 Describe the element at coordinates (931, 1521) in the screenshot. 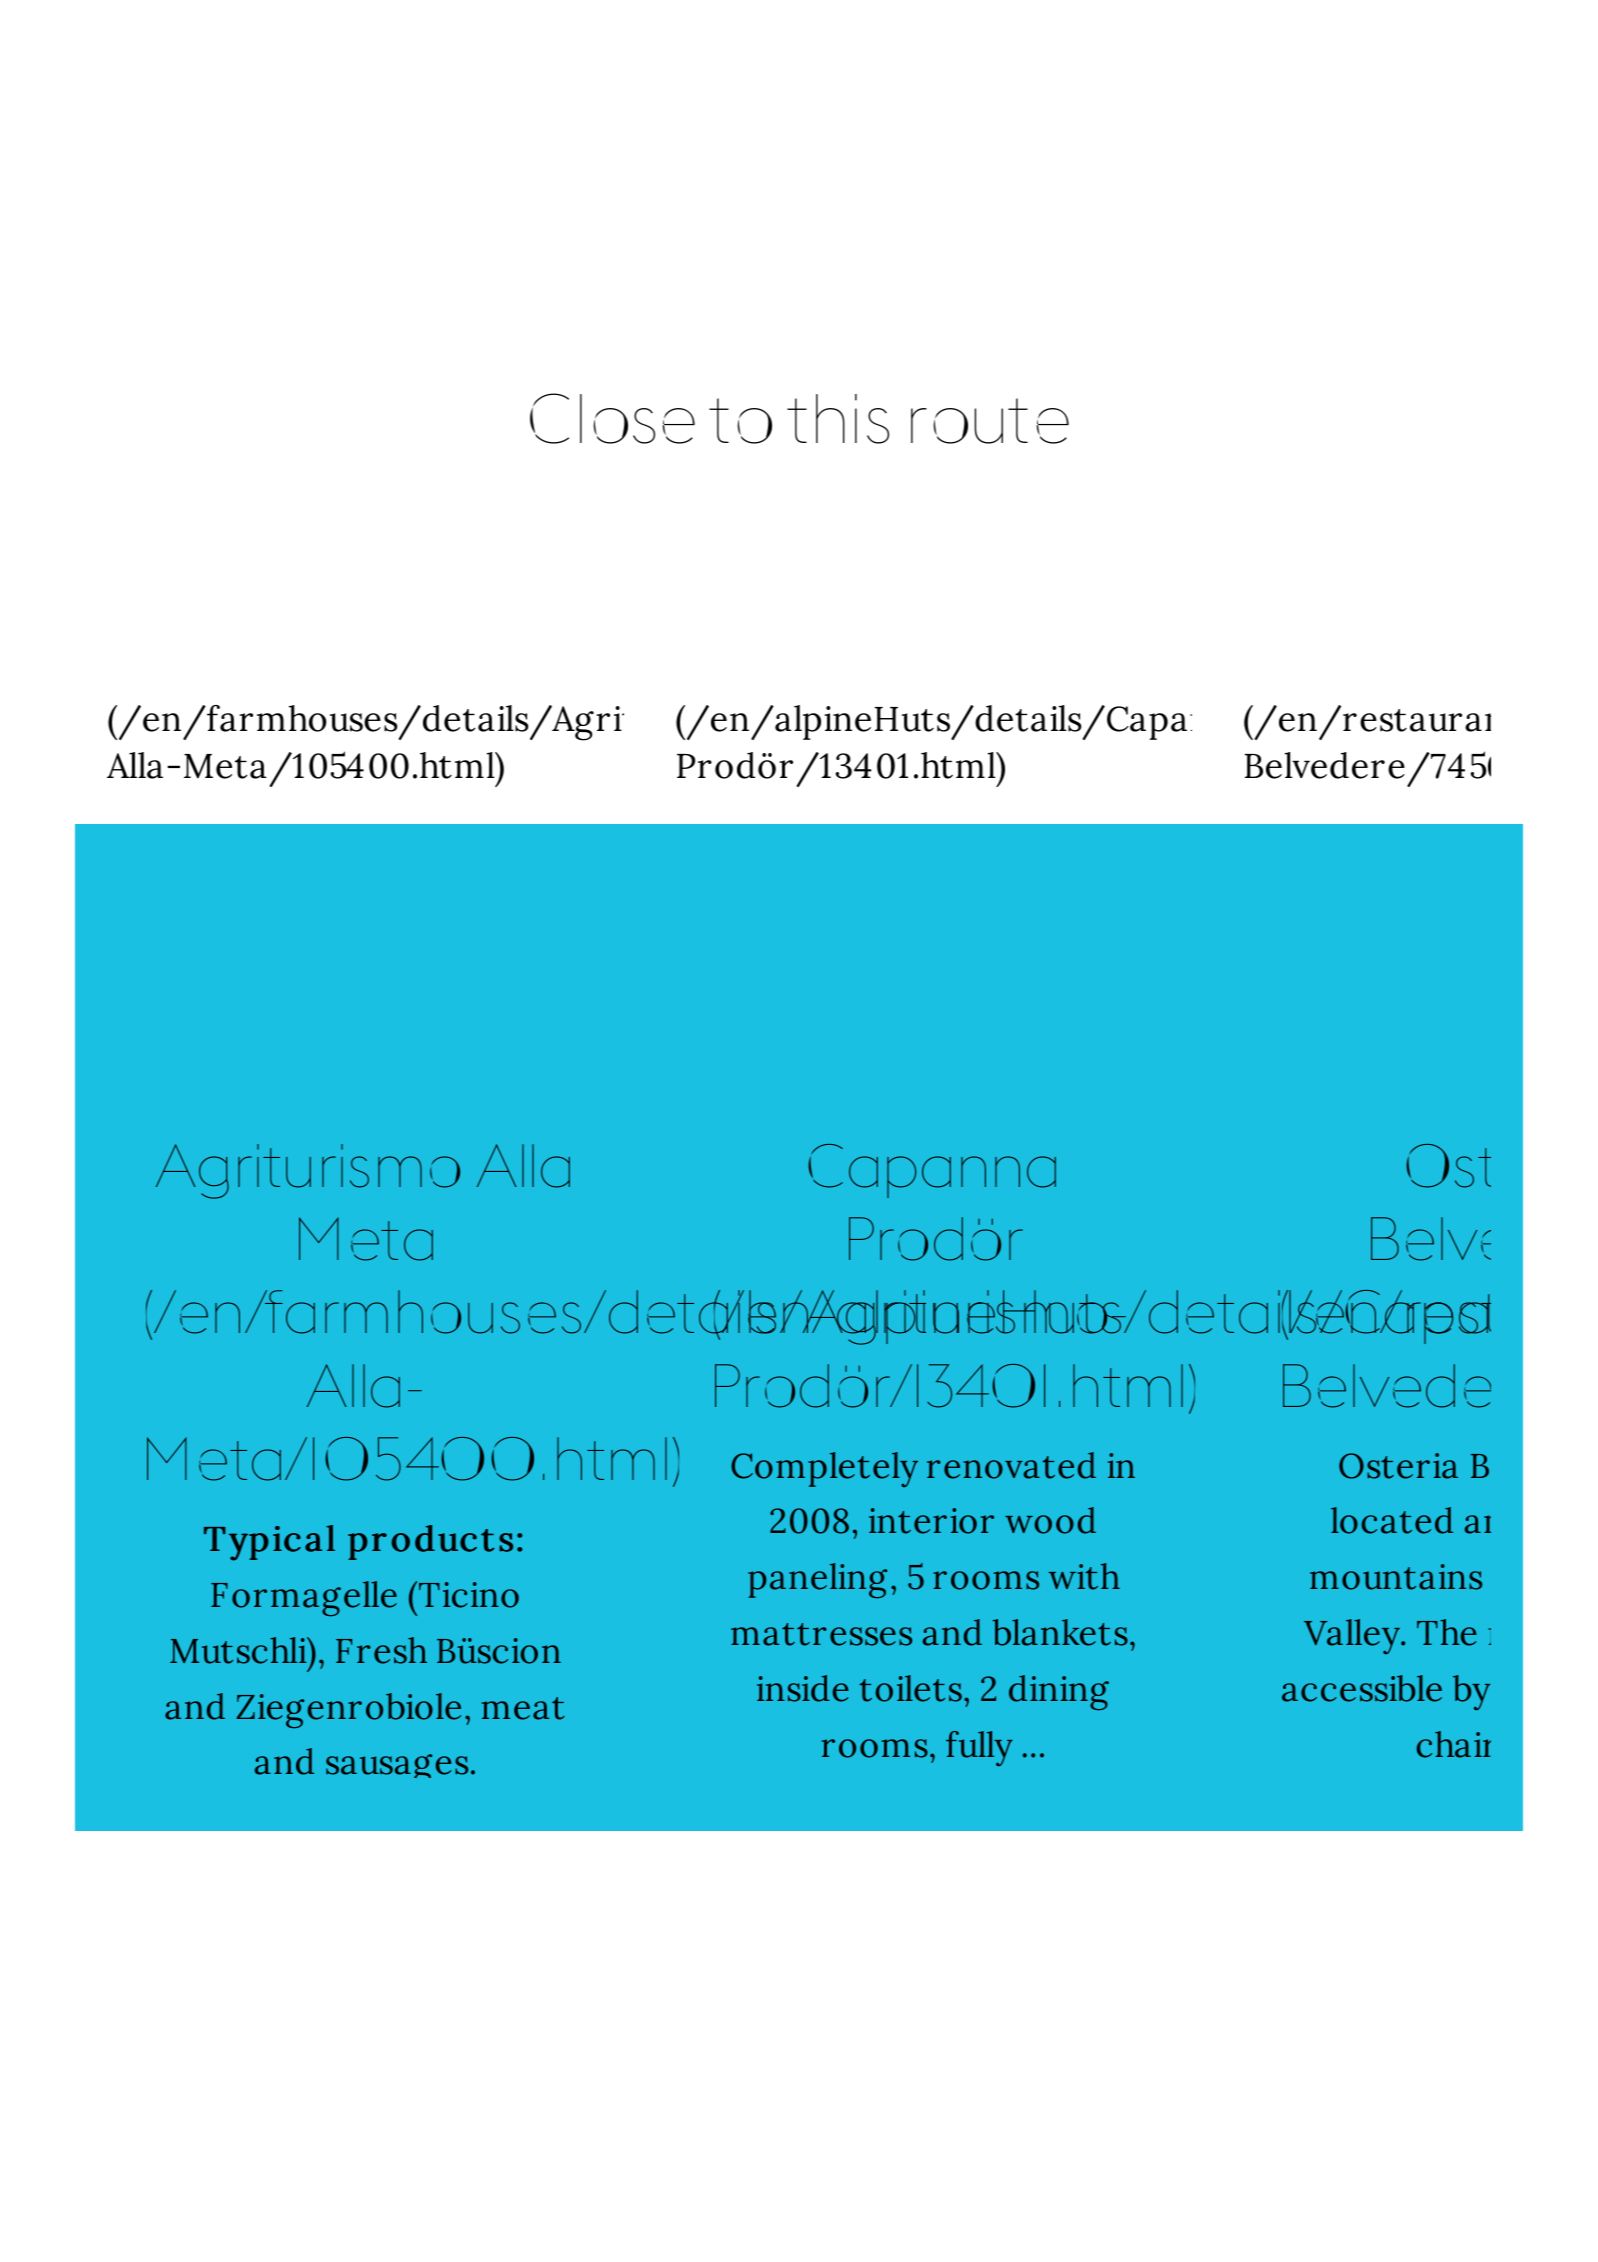

I see `interior` at that location.
